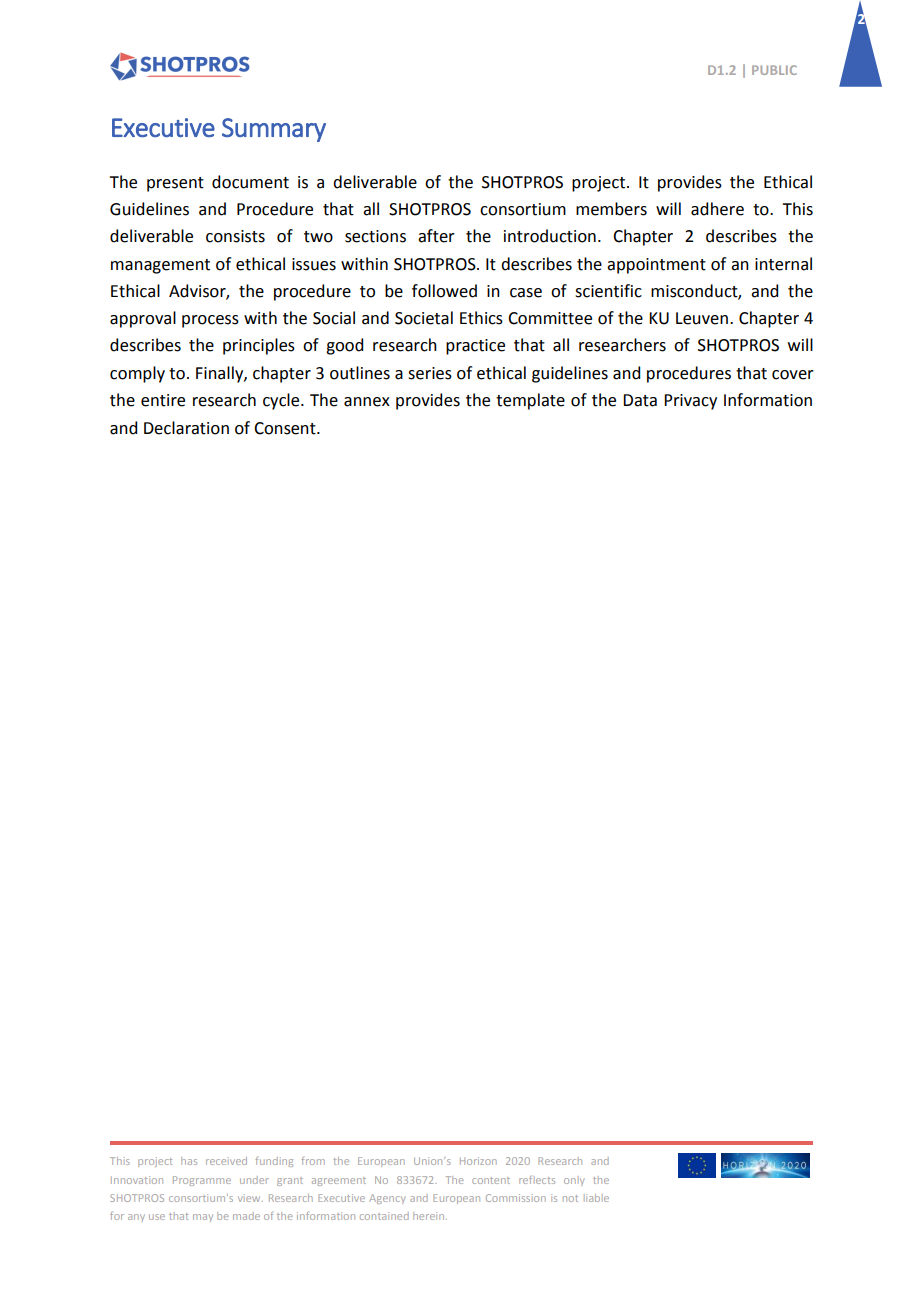 The image size is (924, 1309). I want to click on template, so click(530, 401).
